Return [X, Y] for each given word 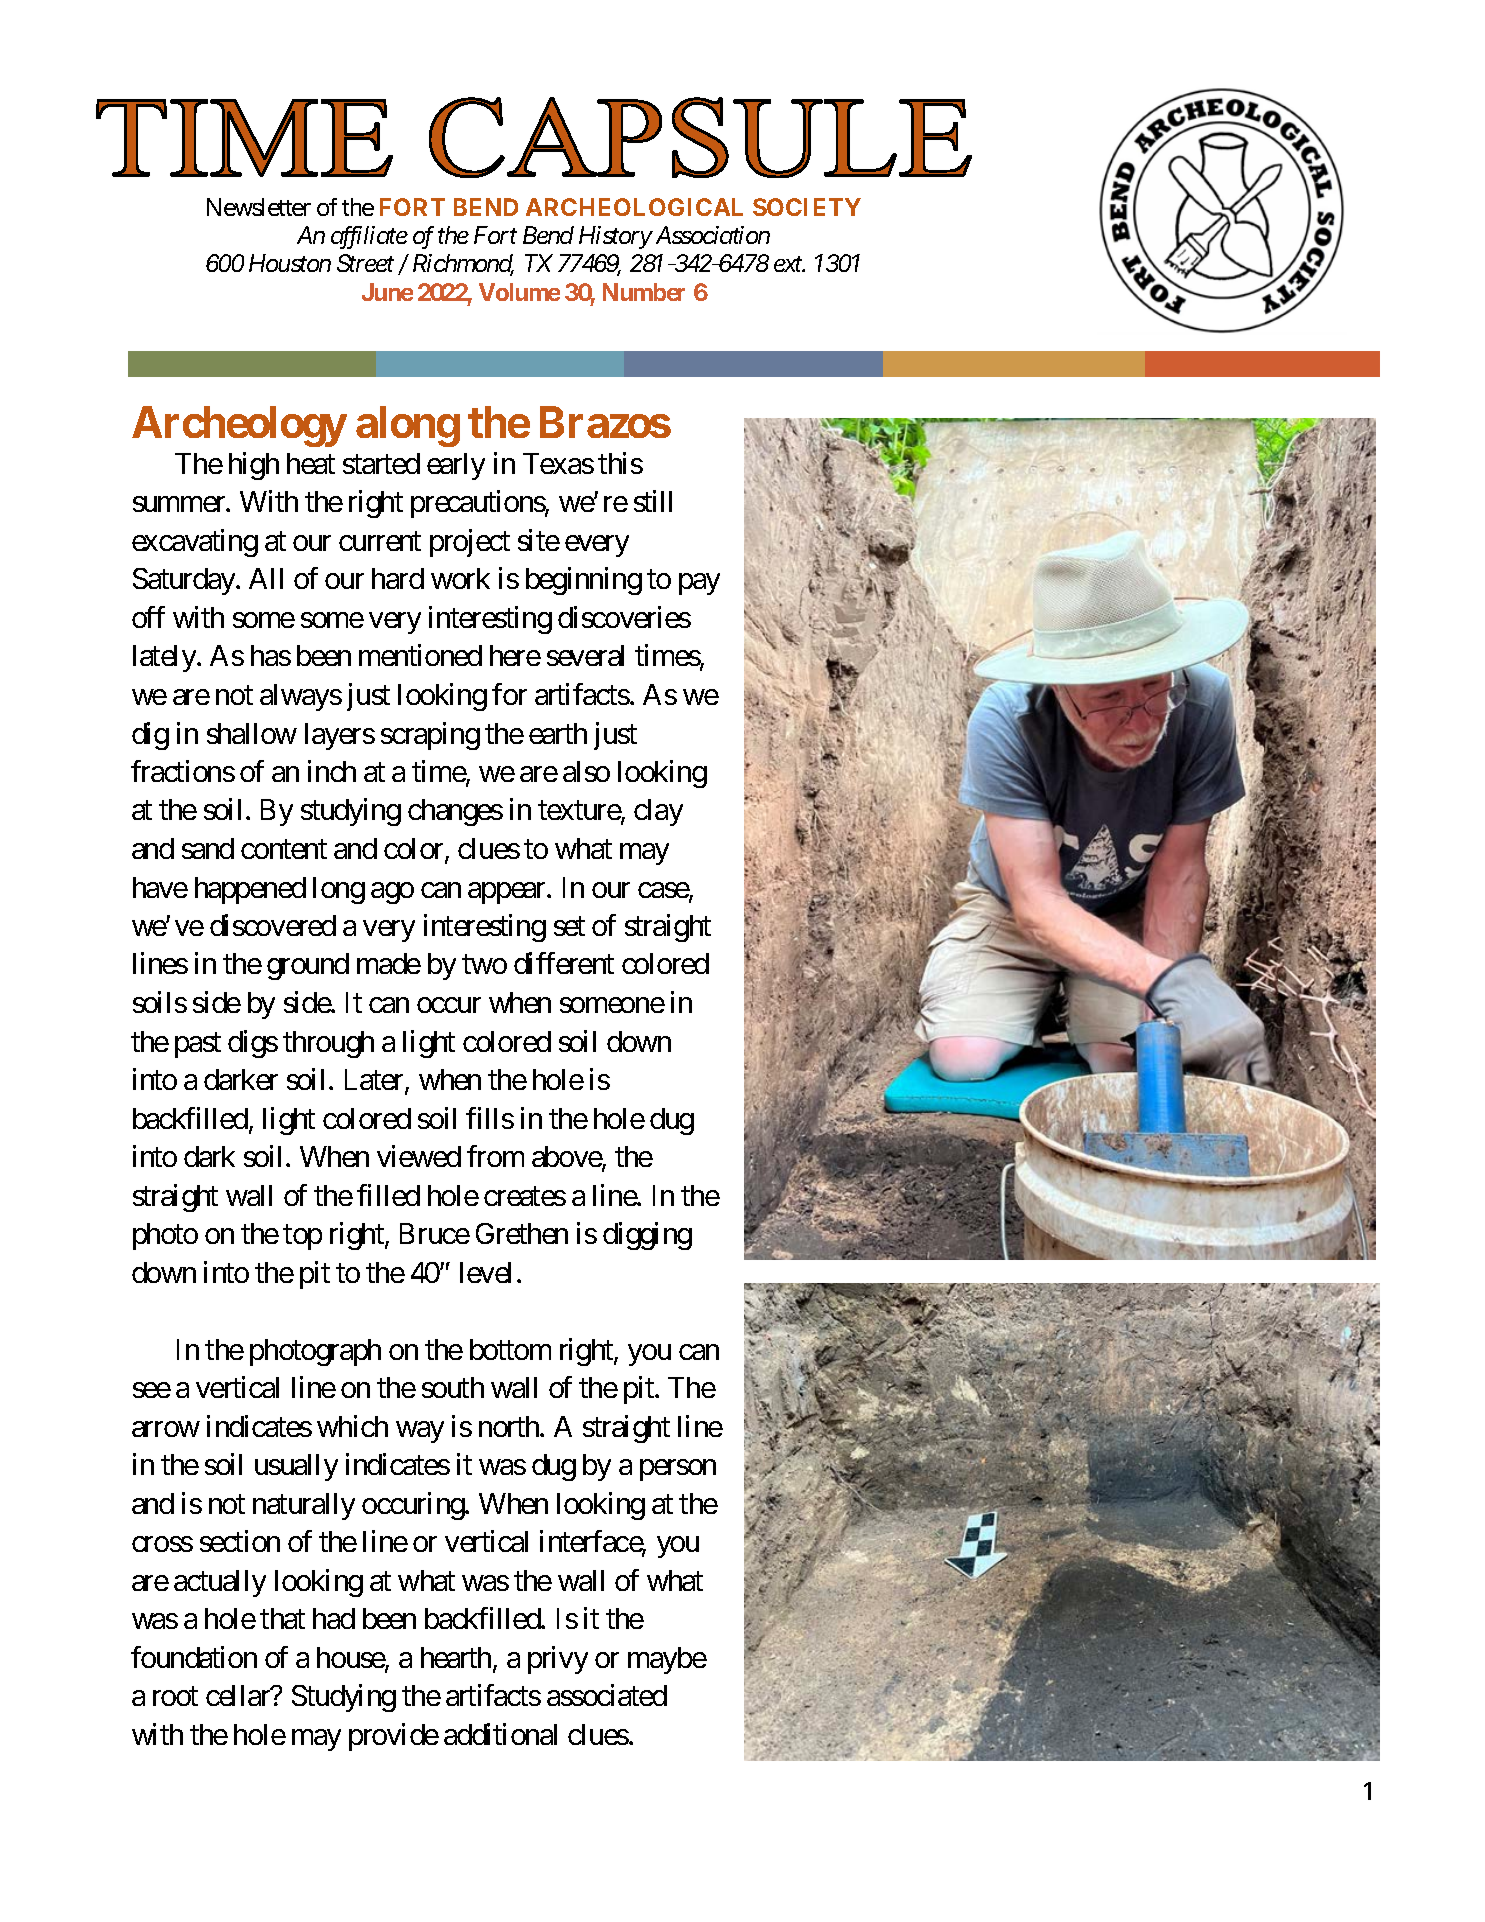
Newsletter [259, 207]
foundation [194, 1657]
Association [713, 235]
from [495, 1156]
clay [658, 812]
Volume [519, 292]
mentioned [420, 655]
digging [647, 1236]
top [302, 1237]
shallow [252, 733]
